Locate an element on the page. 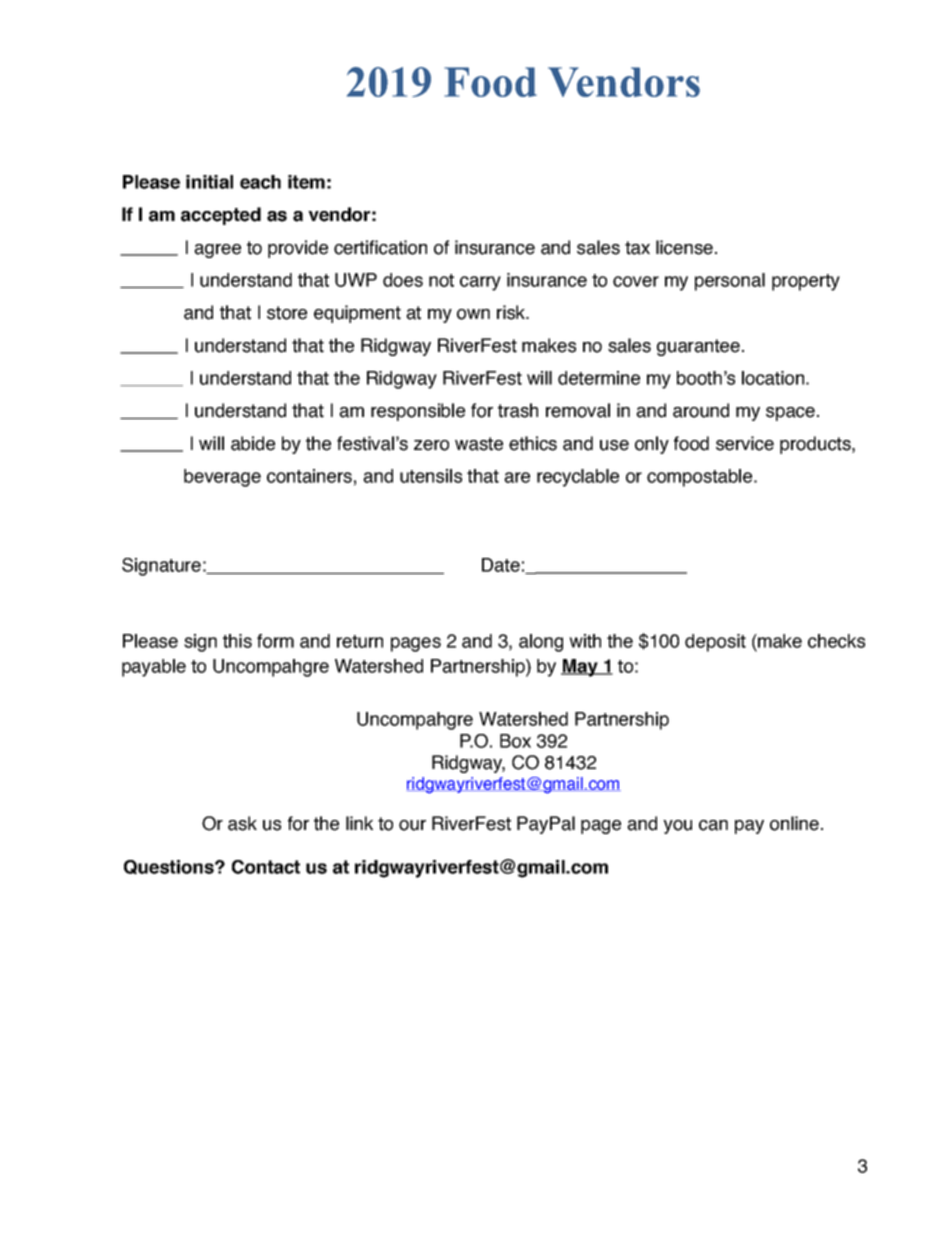 The height and width of the image is (1233, 952). license is located at coordinates (684, 247).
